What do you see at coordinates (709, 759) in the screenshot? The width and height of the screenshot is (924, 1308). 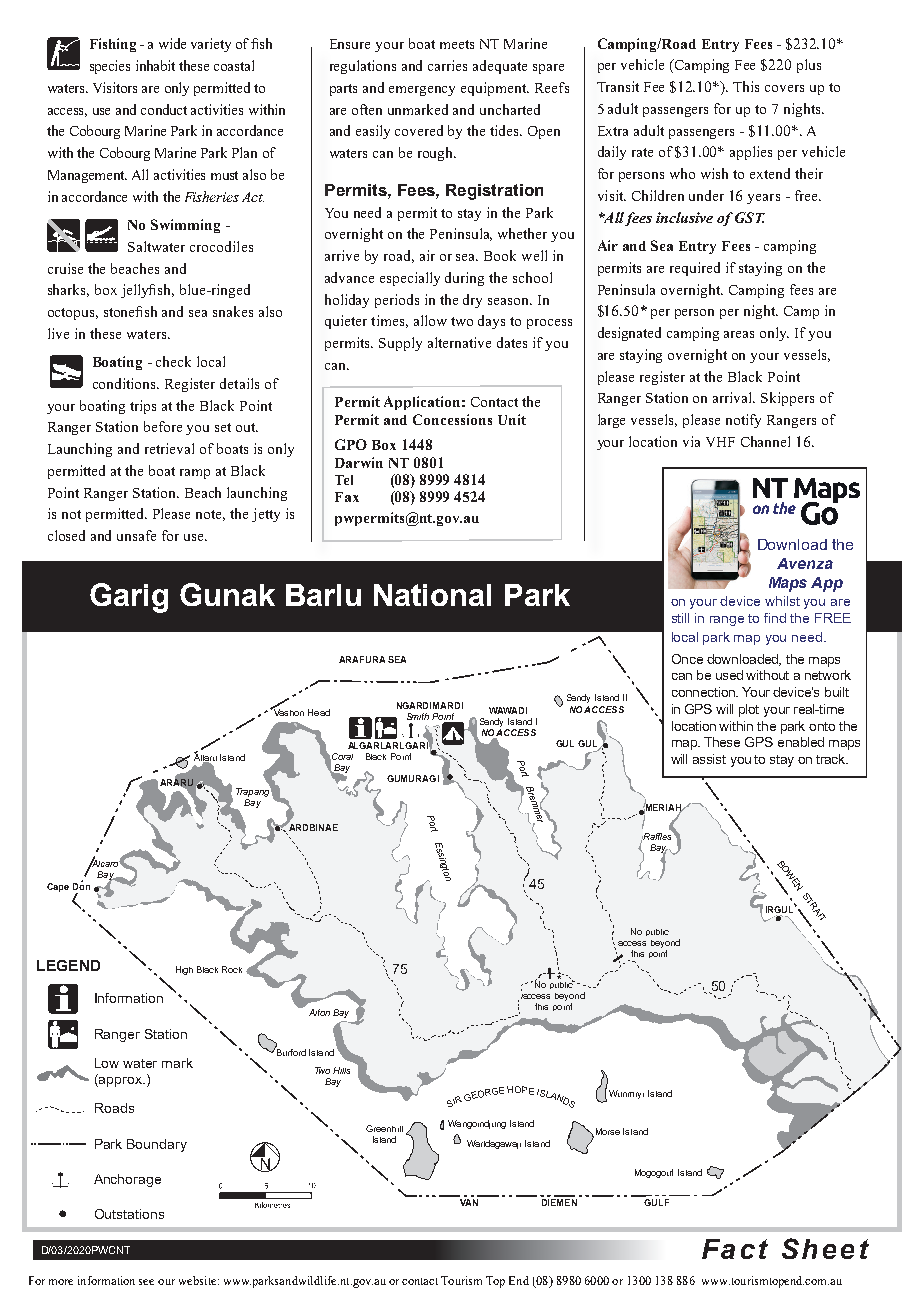 I see `assist` at bounding box center [709, 759].
